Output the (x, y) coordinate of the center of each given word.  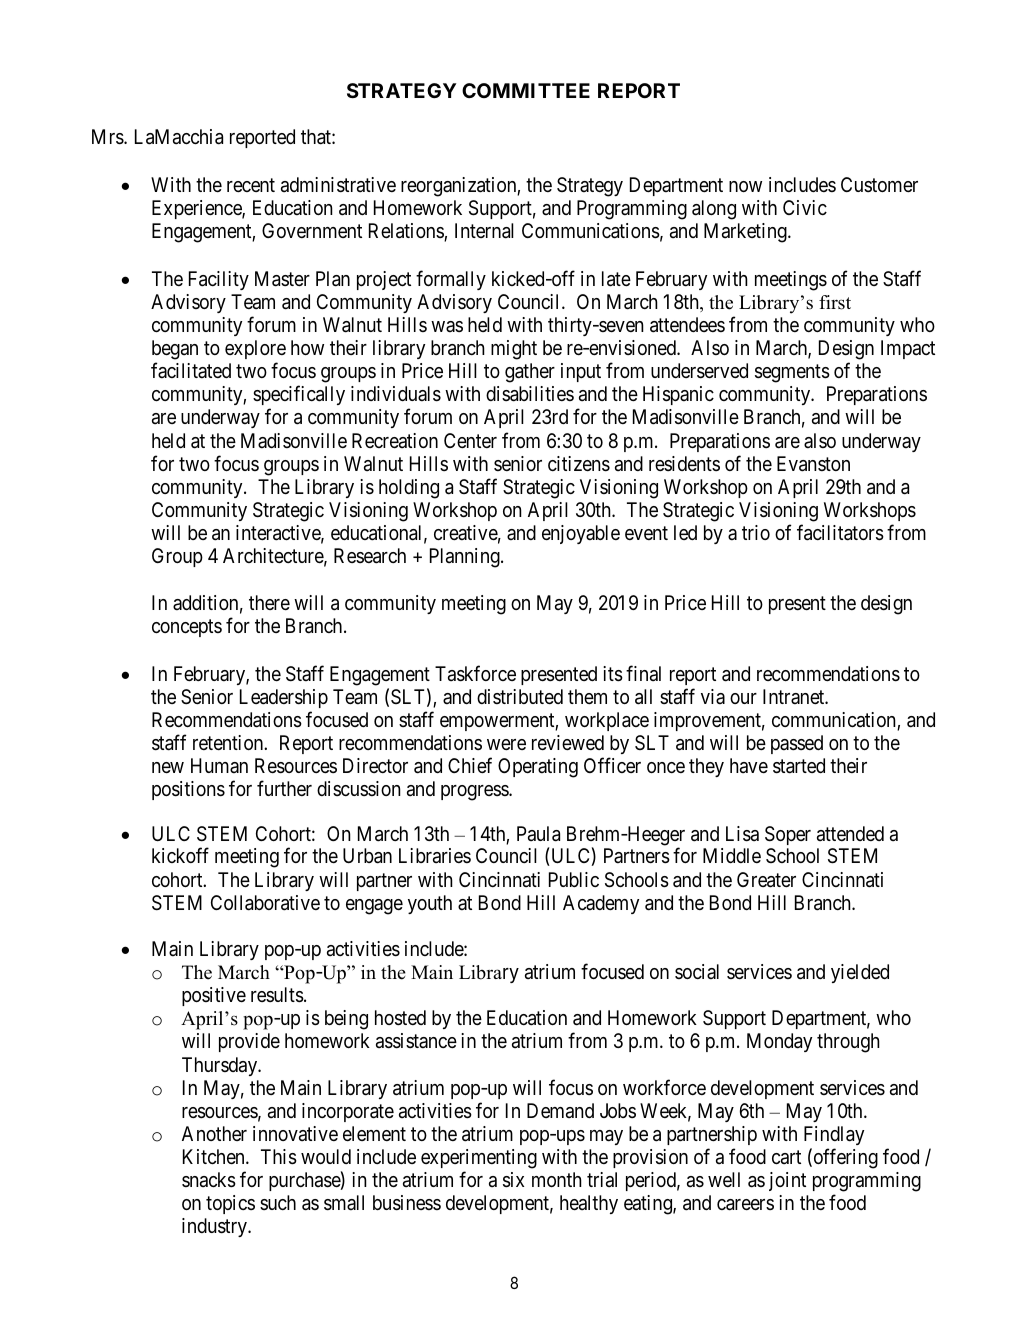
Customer (879, 184)
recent (251, 185)
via (713, 696)
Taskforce (475, 673)
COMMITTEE (526, 90)
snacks (209, 1180)
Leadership (284, 698)
